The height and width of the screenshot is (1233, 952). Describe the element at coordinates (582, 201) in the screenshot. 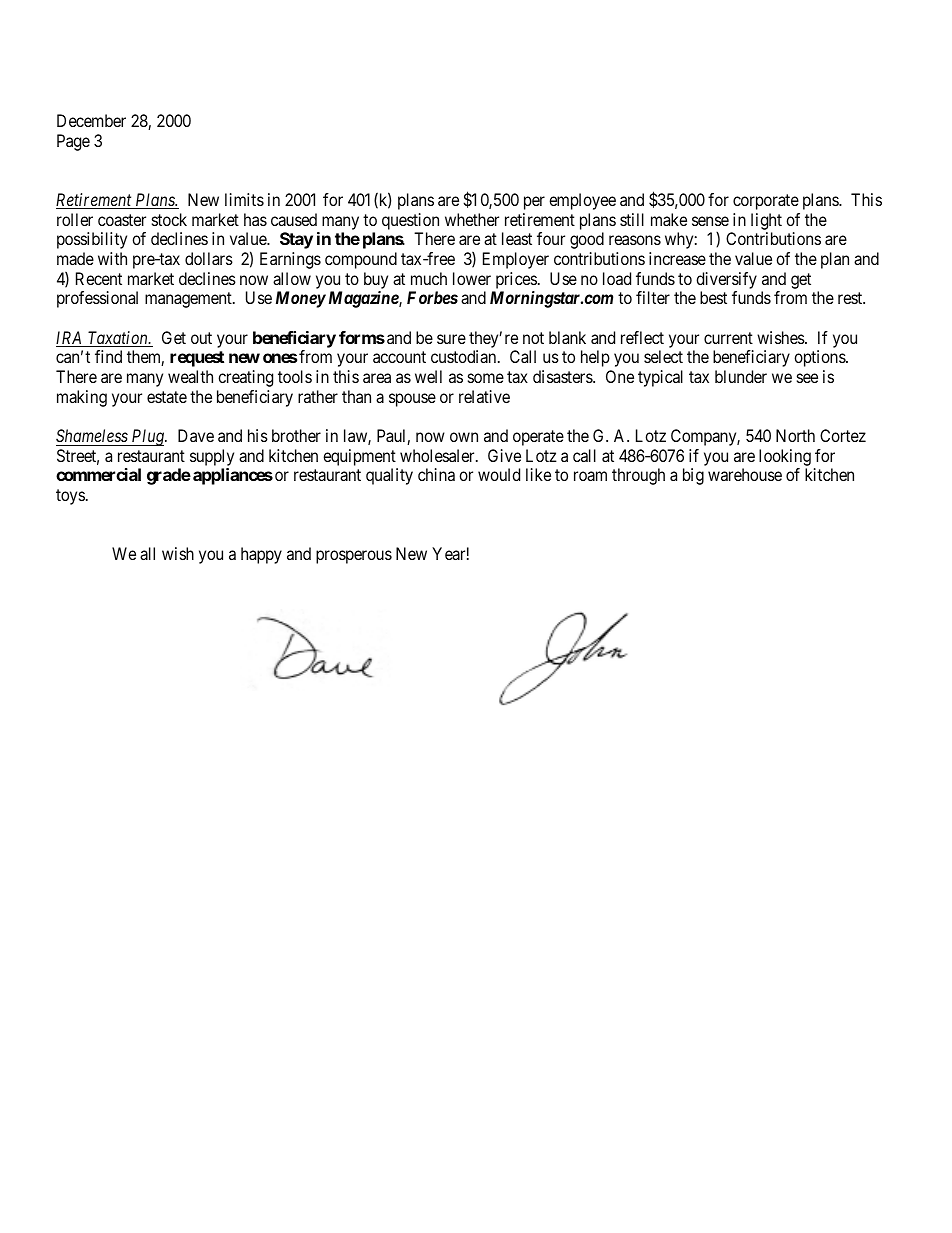

I see `employee` at that location.
